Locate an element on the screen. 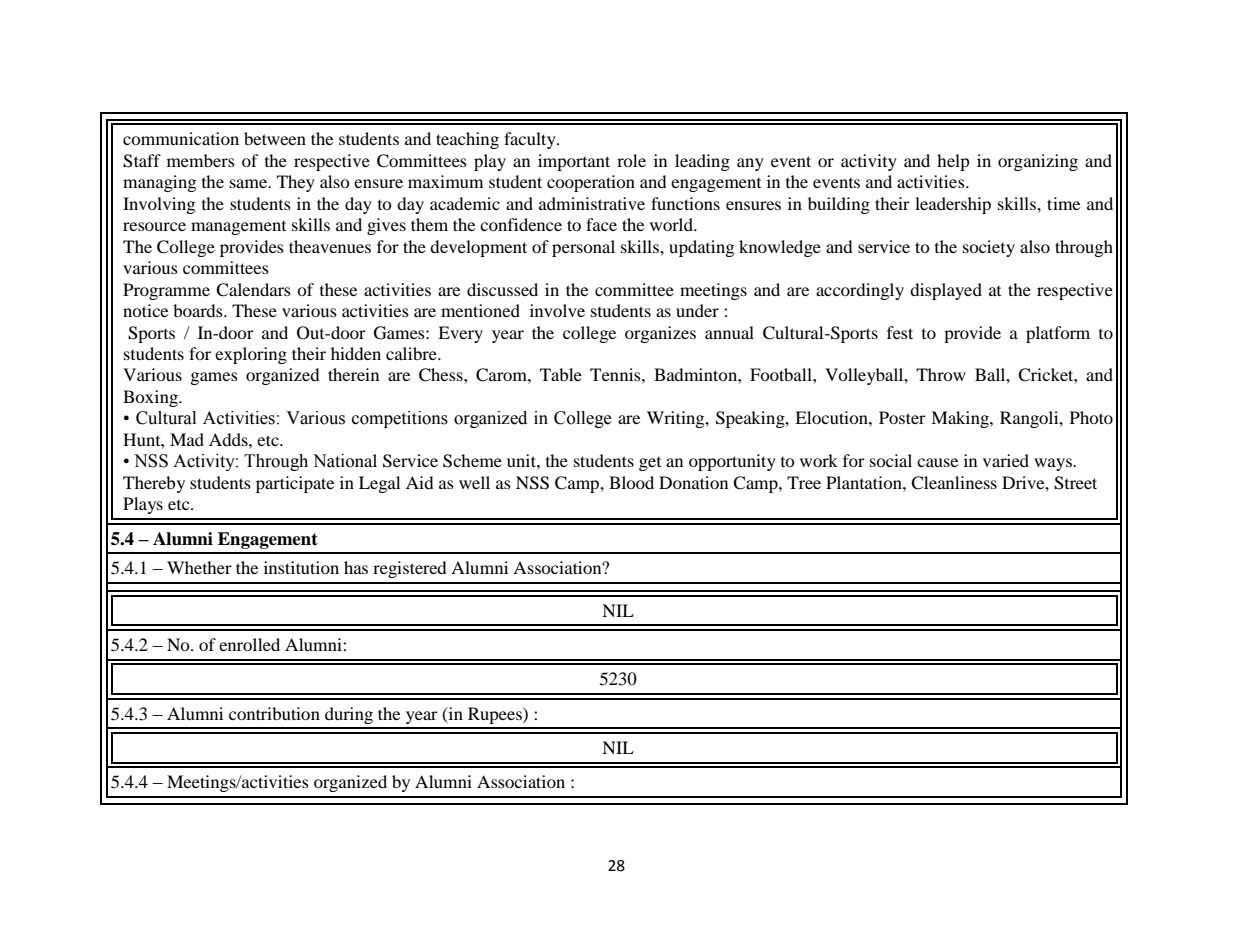  members is located at coordinates (201, 160).
